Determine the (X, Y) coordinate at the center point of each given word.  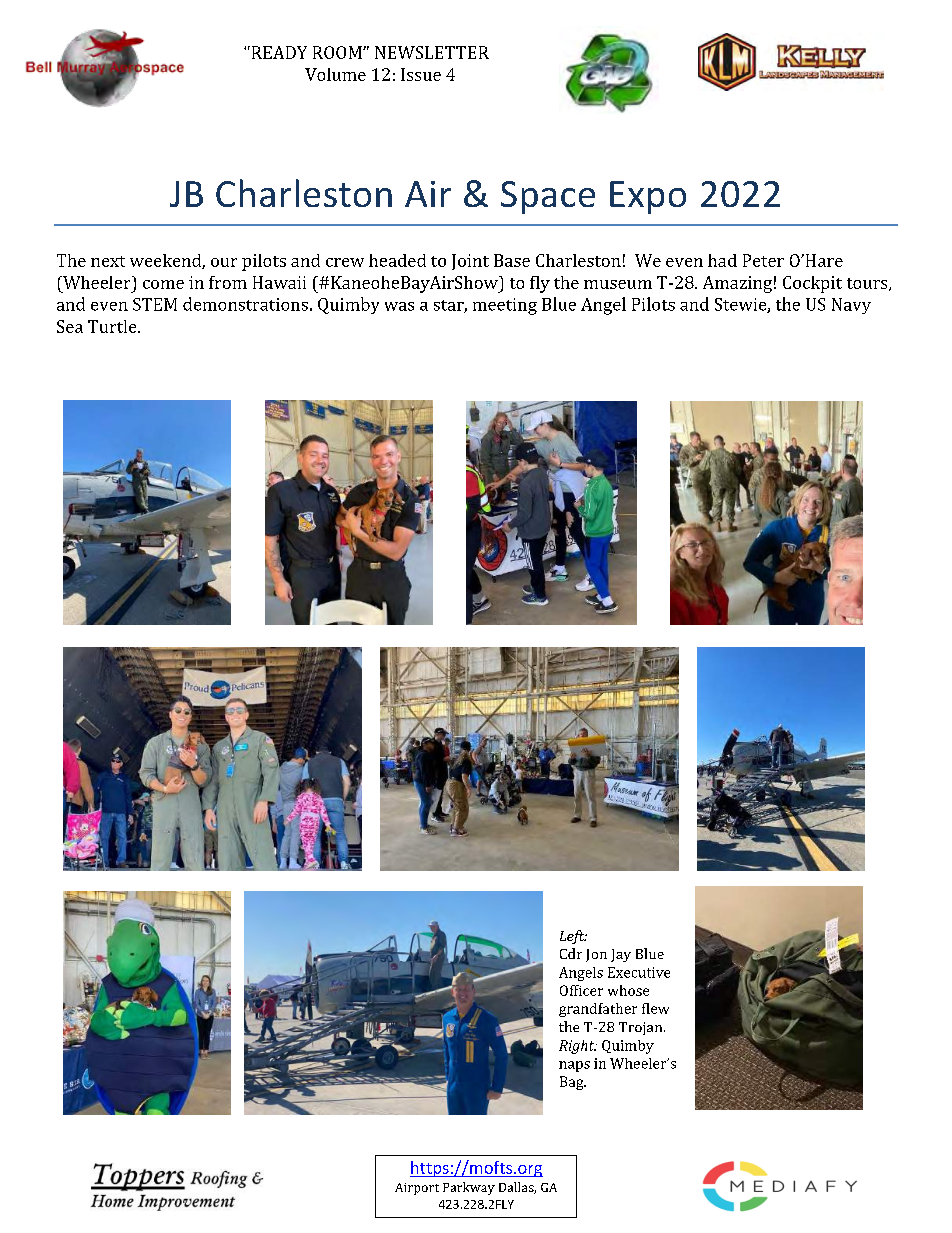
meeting (505, 306)
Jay (621, 955)
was (399, 306)
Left (573, 937)
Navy (851, 306)
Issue (421, 74)
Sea (70, 326)
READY (278, 52)
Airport (417, 1189)
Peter (763, 260)
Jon (596, 955)
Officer (581, 990)
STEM (155, 304)
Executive (639, 972)
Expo (648, 197)
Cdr (571, 953)
